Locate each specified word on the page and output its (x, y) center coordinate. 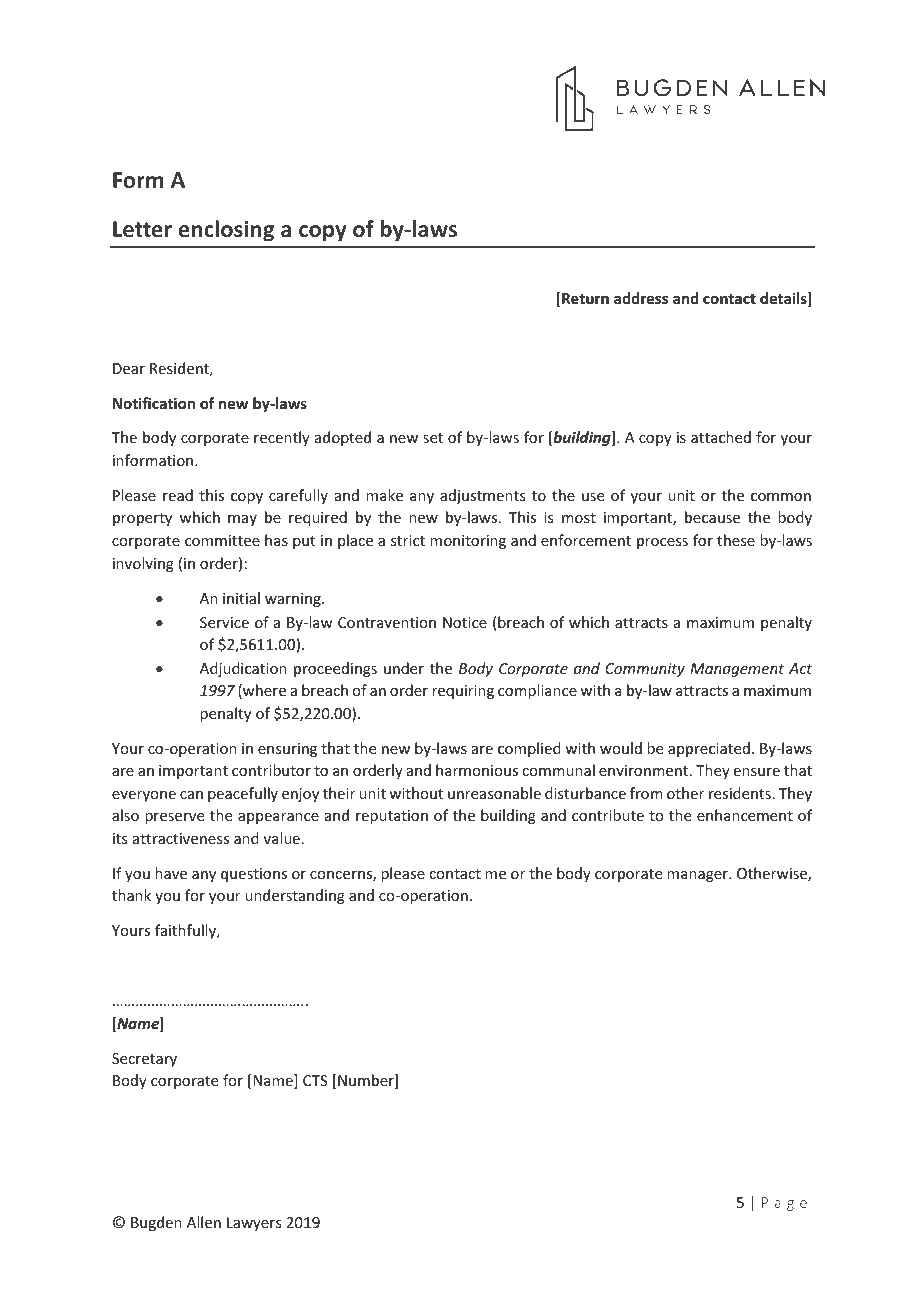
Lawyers (254, 1224)
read (178, 495)
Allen (204, 1222)
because (712, 517)
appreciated (709, 749)
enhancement (745, 815)
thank (131, 895)
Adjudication (243, 669)
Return (585, 298)
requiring (463, 692)
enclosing (226, 231)
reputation (392, 817)
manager (698, 876)
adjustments (482, 496)
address (641, 298)
